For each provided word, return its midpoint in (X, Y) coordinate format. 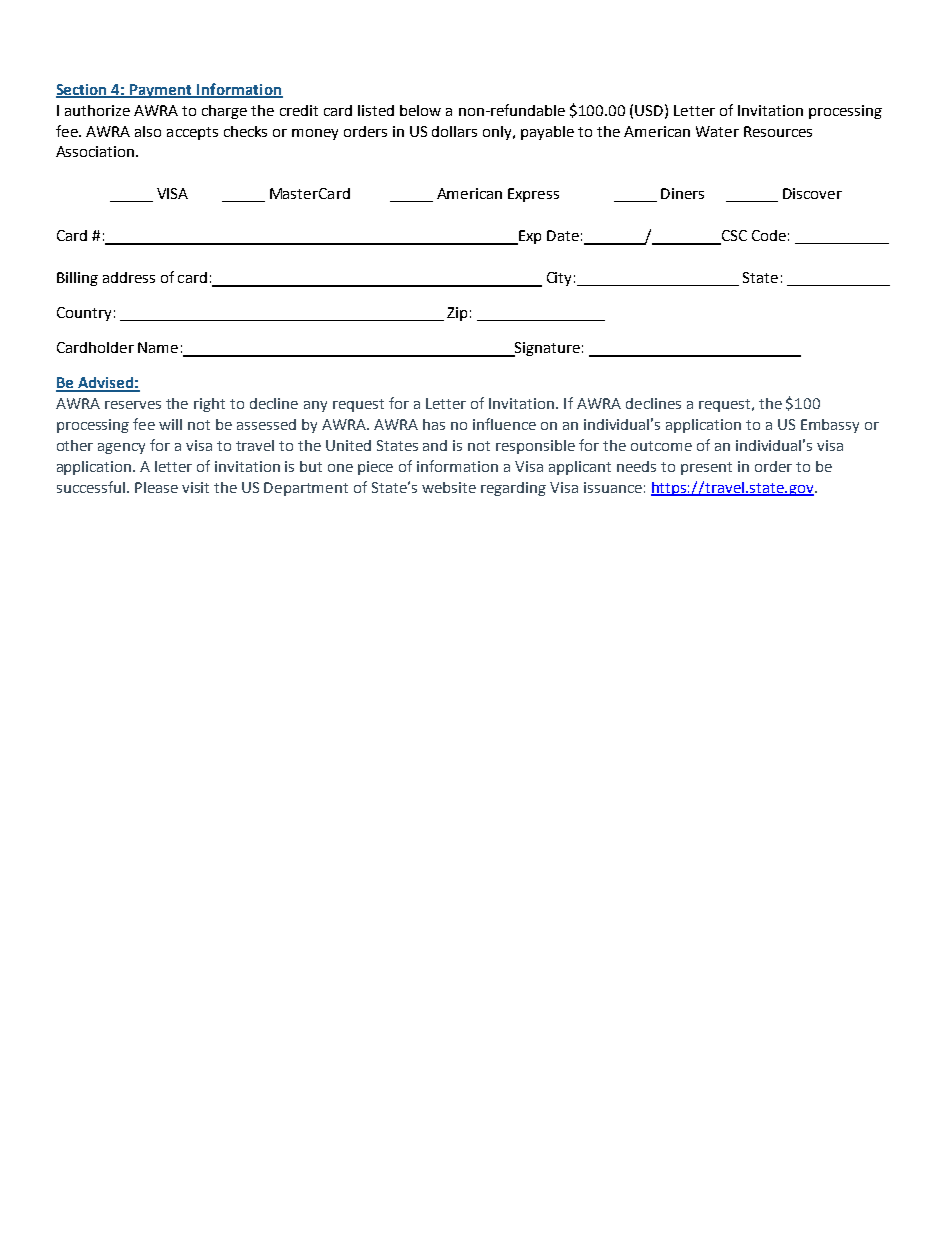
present (706, 468)
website (449, 487)
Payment (161, 91)
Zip (457, 314)
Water (717, 131)
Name (158, 347)
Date (563, 235)
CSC (733, 237)
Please (156, 487)
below (420, 110)
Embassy (830, 426)
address (129, 277)
